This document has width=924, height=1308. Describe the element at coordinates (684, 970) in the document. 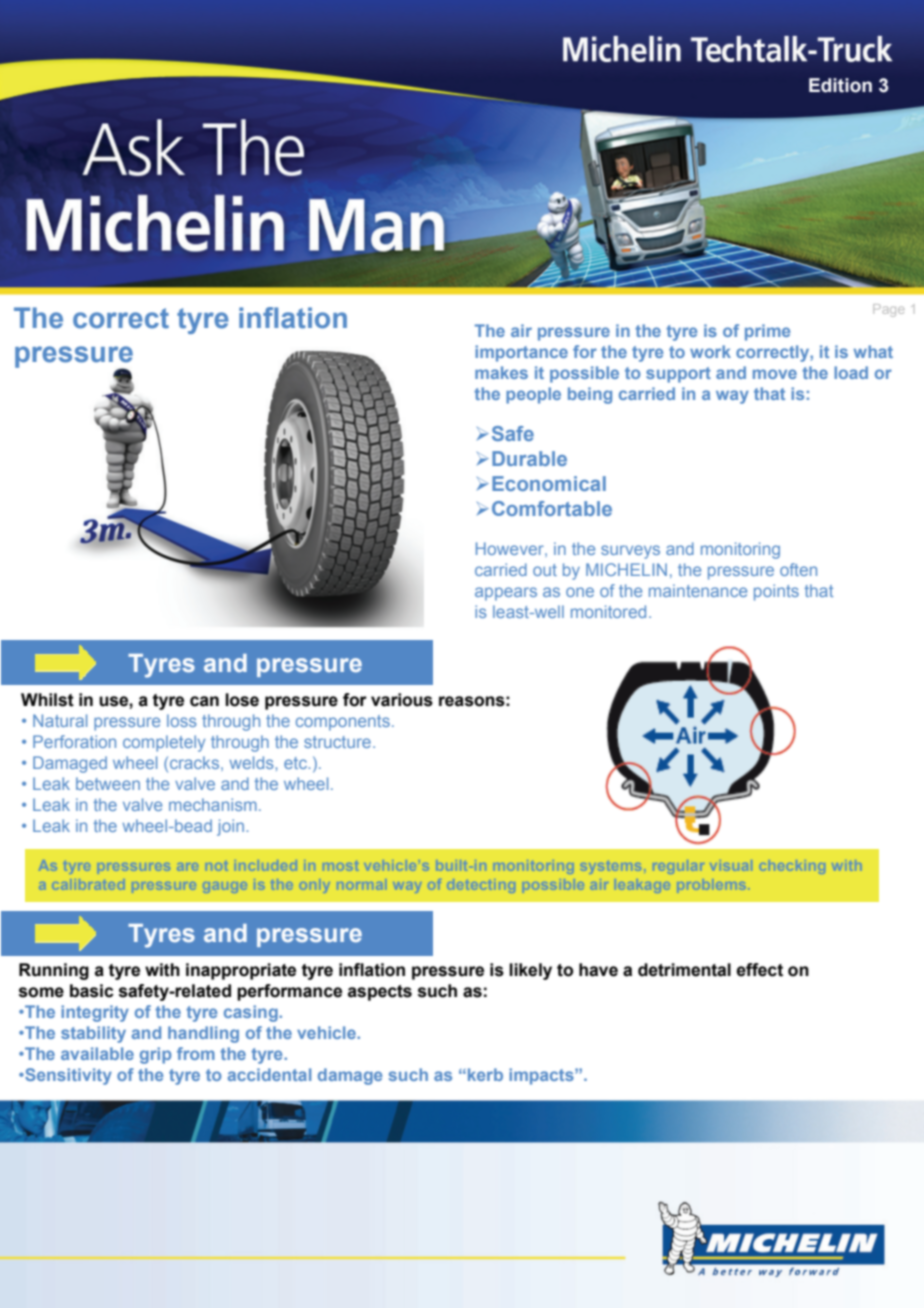

I see `detrimental` at that location.
